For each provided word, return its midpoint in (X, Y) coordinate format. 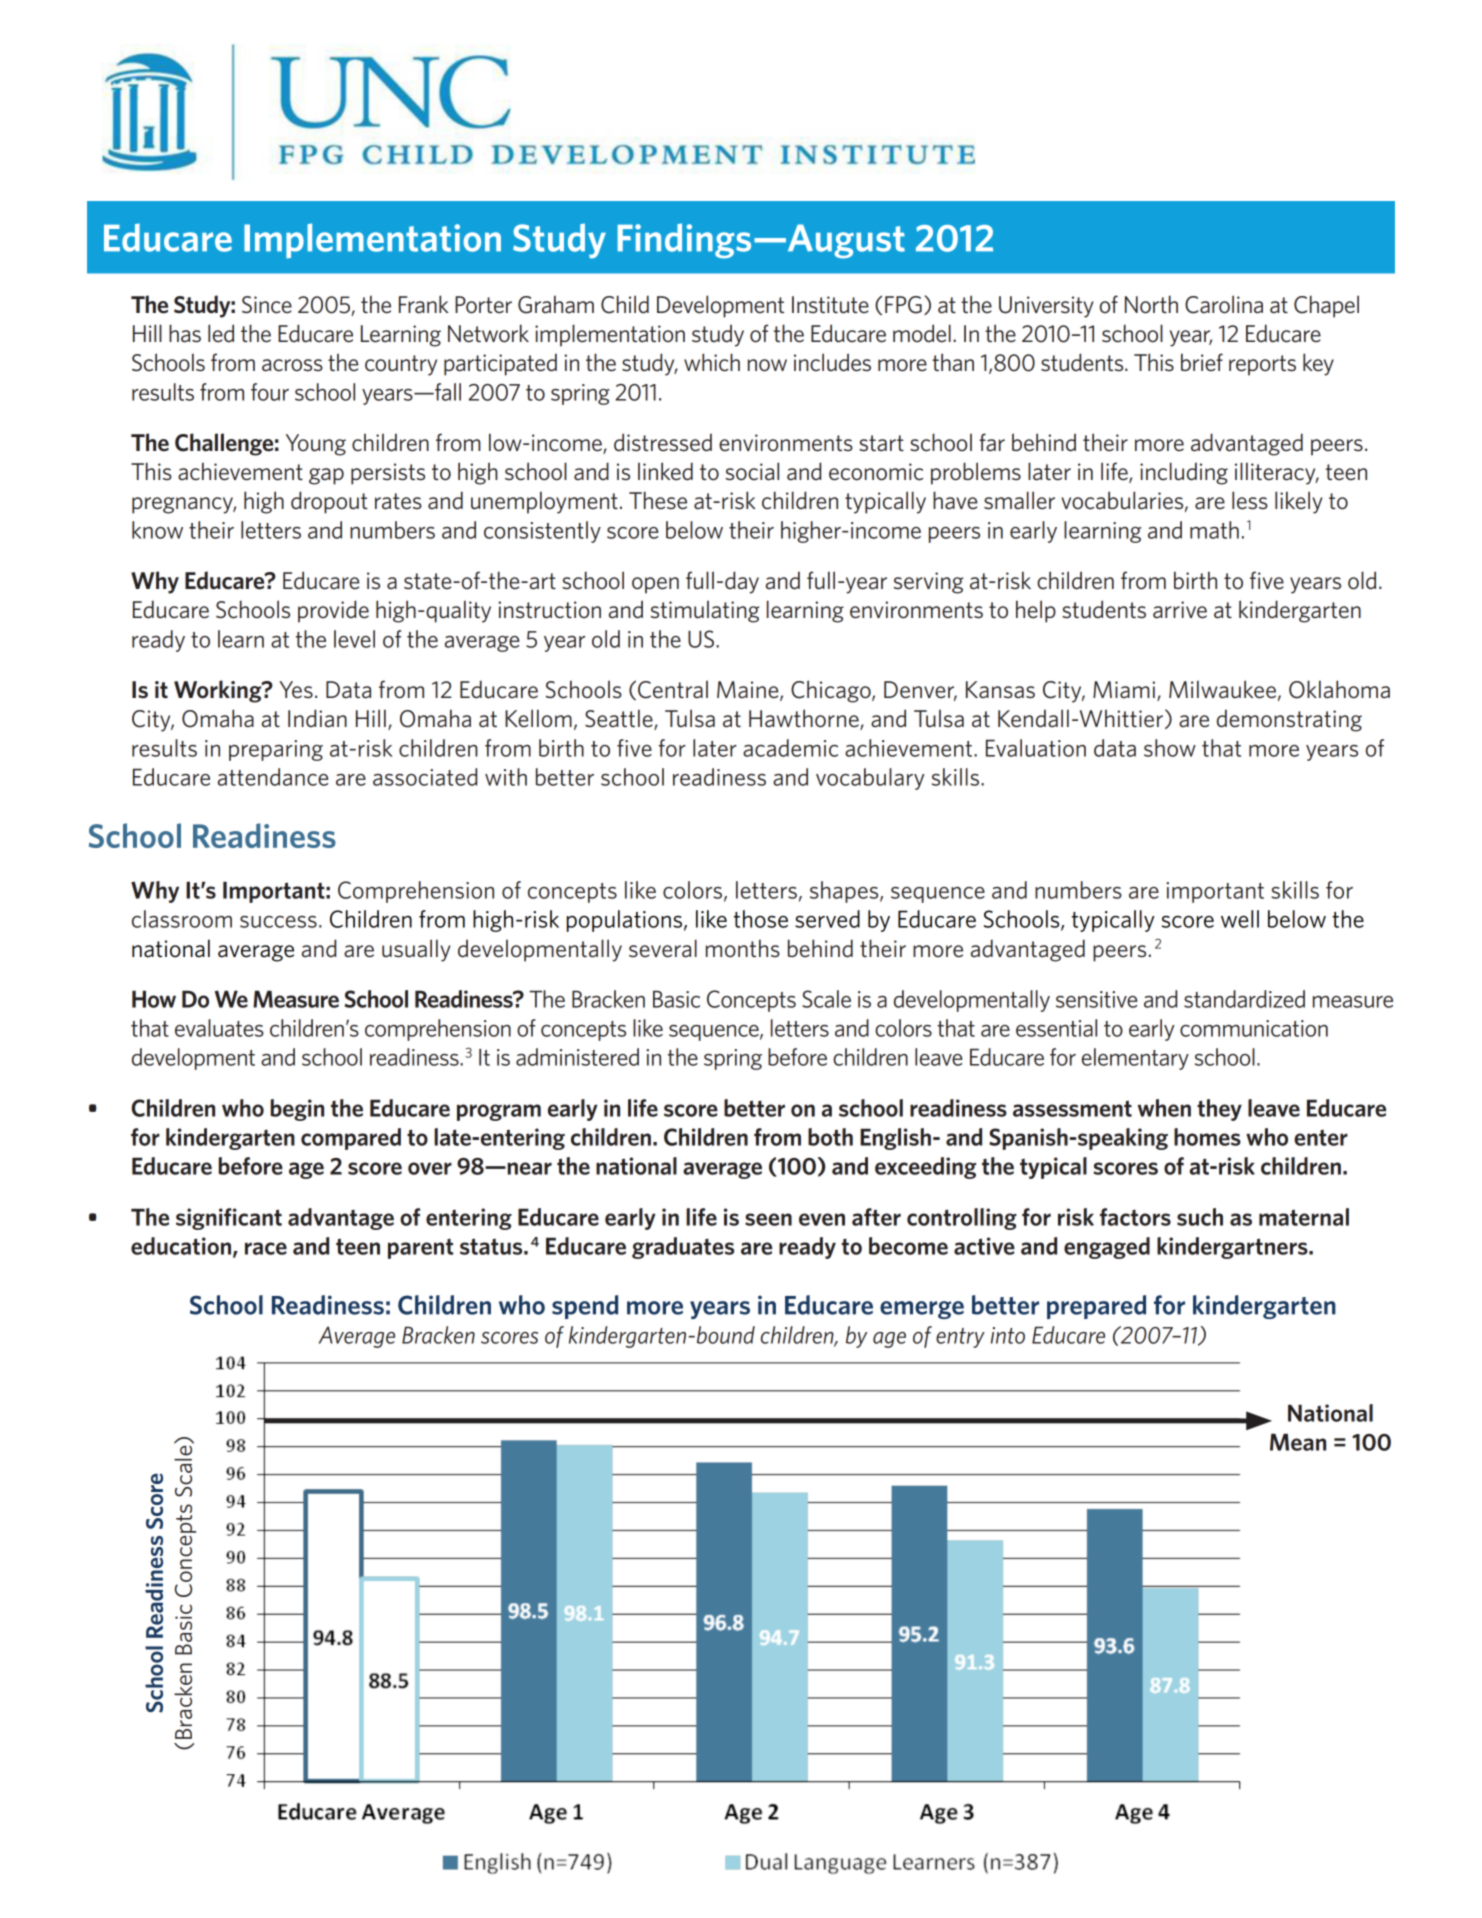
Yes (296, 690)
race (266, 1248)
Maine (749, 691)
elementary (1135, 1059)
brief (1202, 362)
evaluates (219, 1028)
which (712, 362)
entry (960, 1338)
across (292, 365)
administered (577, 1057)
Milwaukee (1222, 689)
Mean (1298, 1442)
